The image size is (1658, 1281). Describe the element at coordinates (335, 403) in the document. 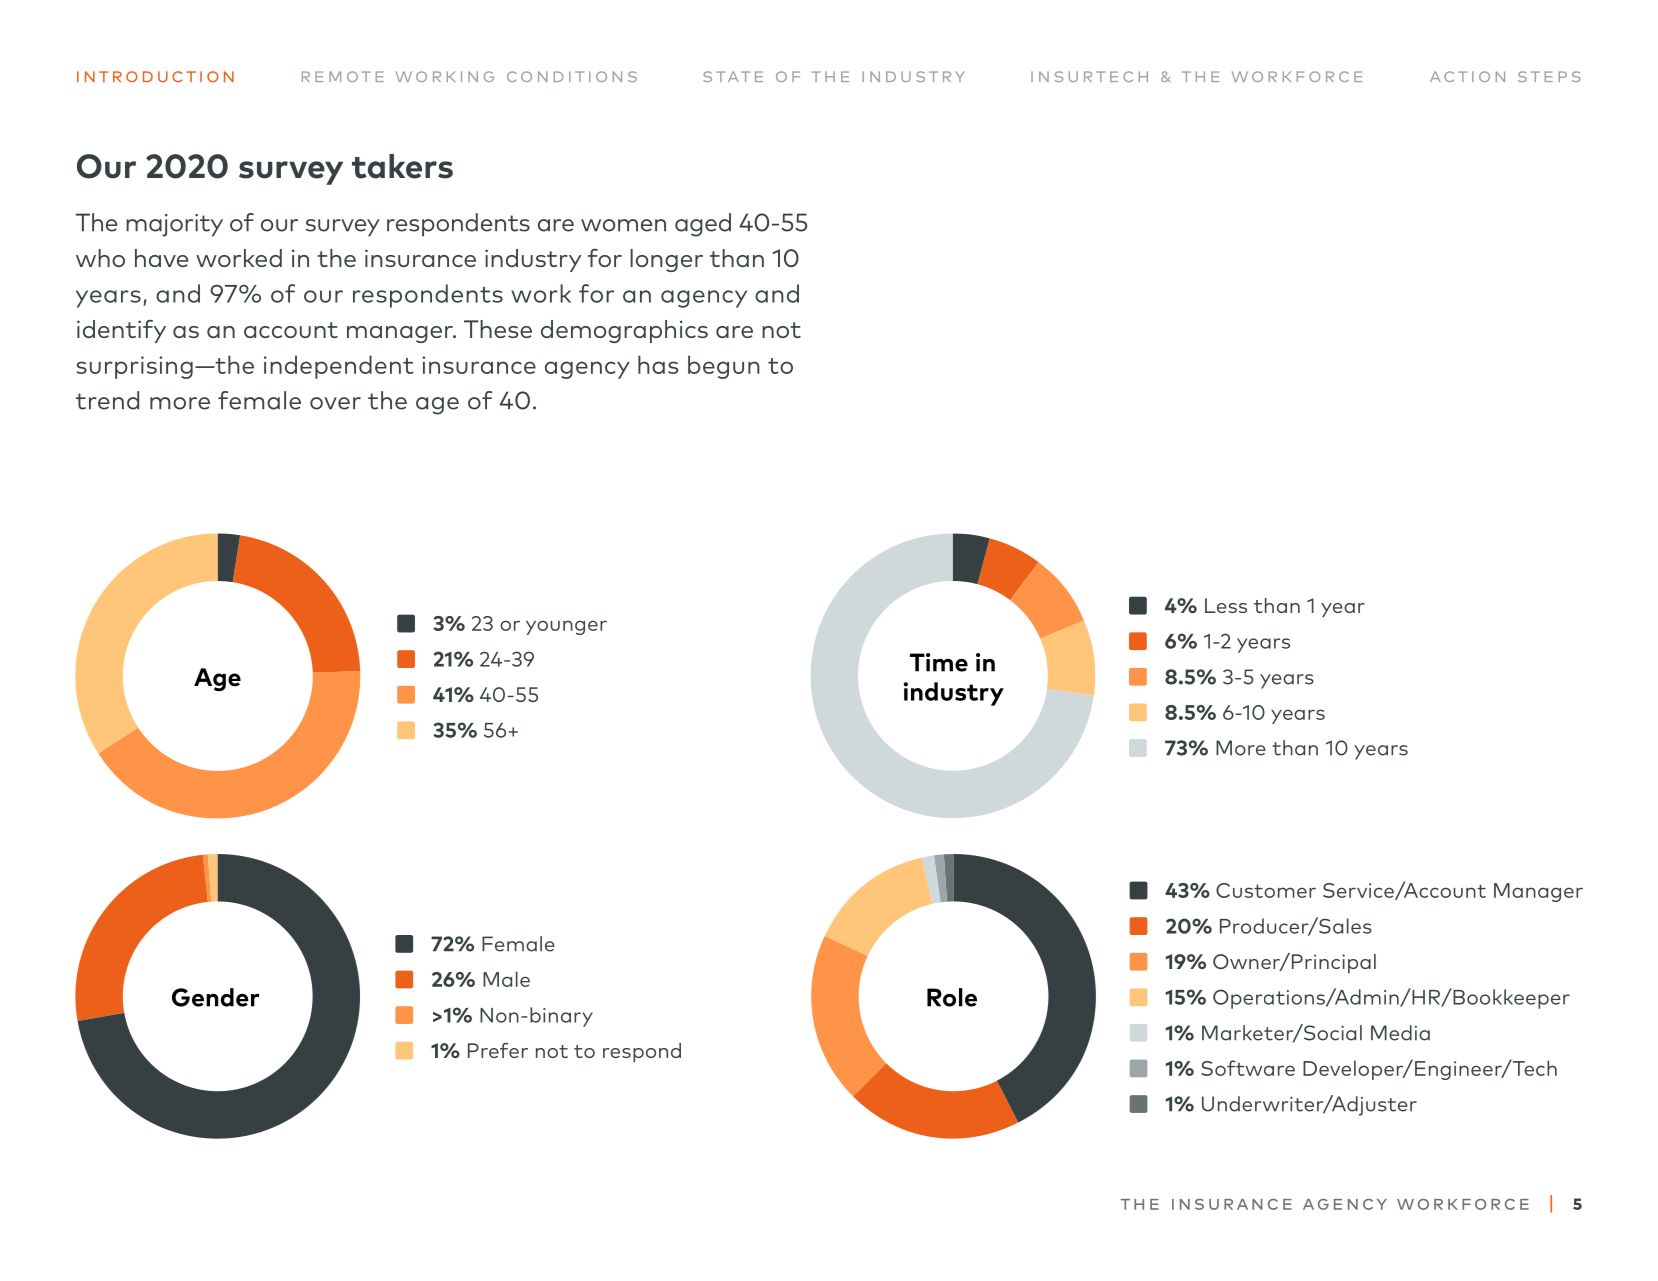

I see `over` at that location.
